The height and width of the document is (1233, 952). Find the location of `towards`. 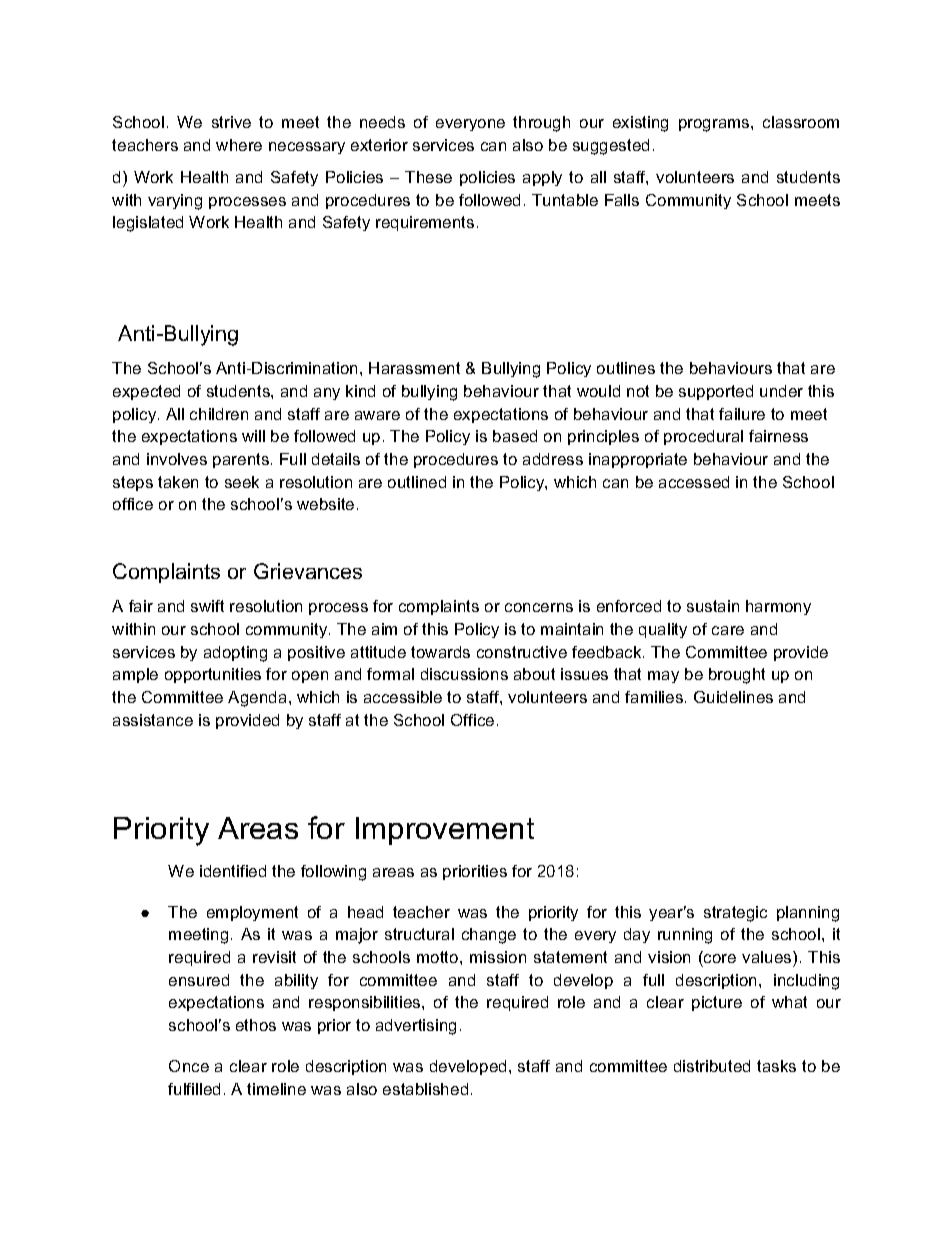

towards is located at coordinates (440, 652).
